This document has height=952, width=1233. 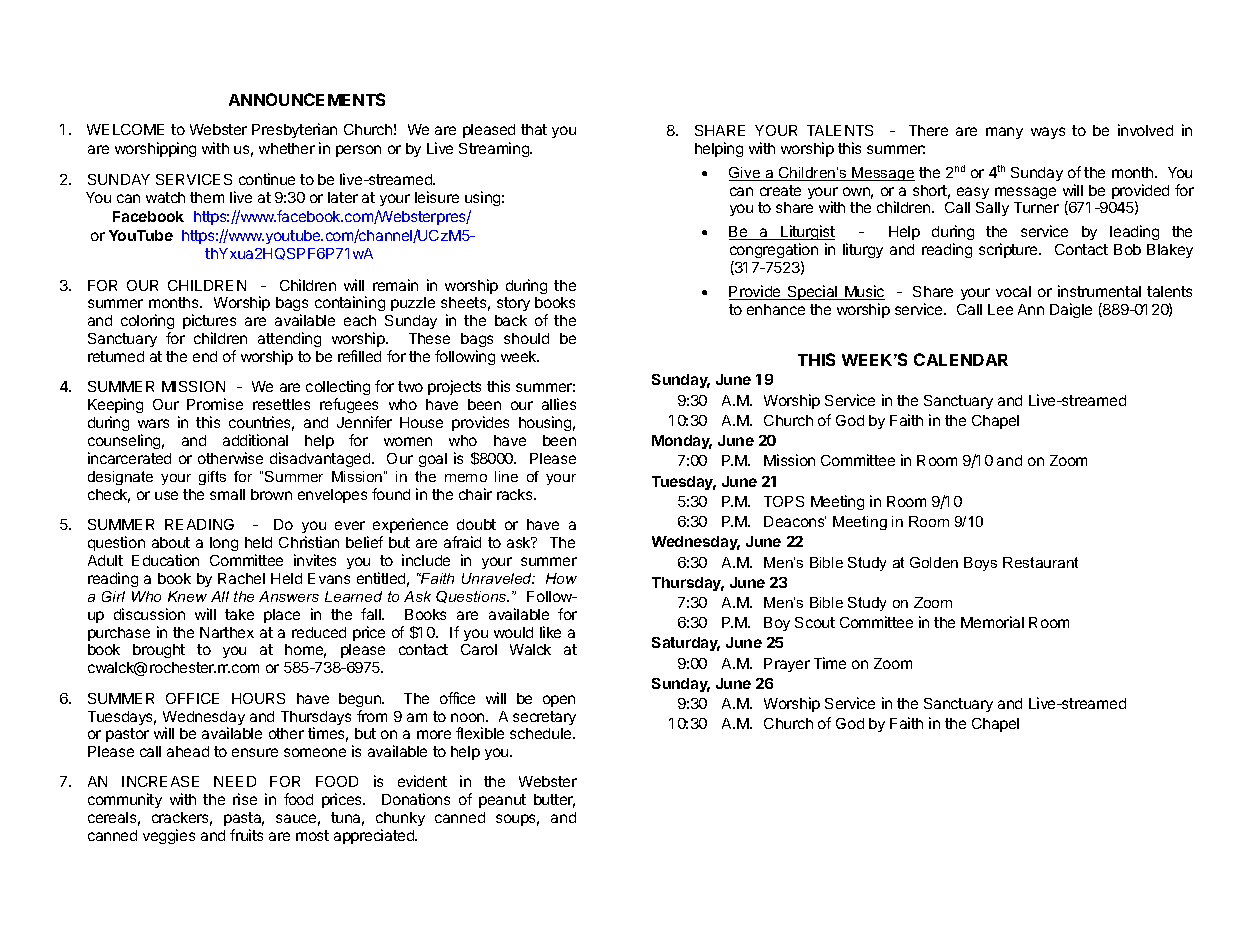 What do you see at coordinates (245, 799) in the document?
I see `rise` at bounding box center [245, 799].
